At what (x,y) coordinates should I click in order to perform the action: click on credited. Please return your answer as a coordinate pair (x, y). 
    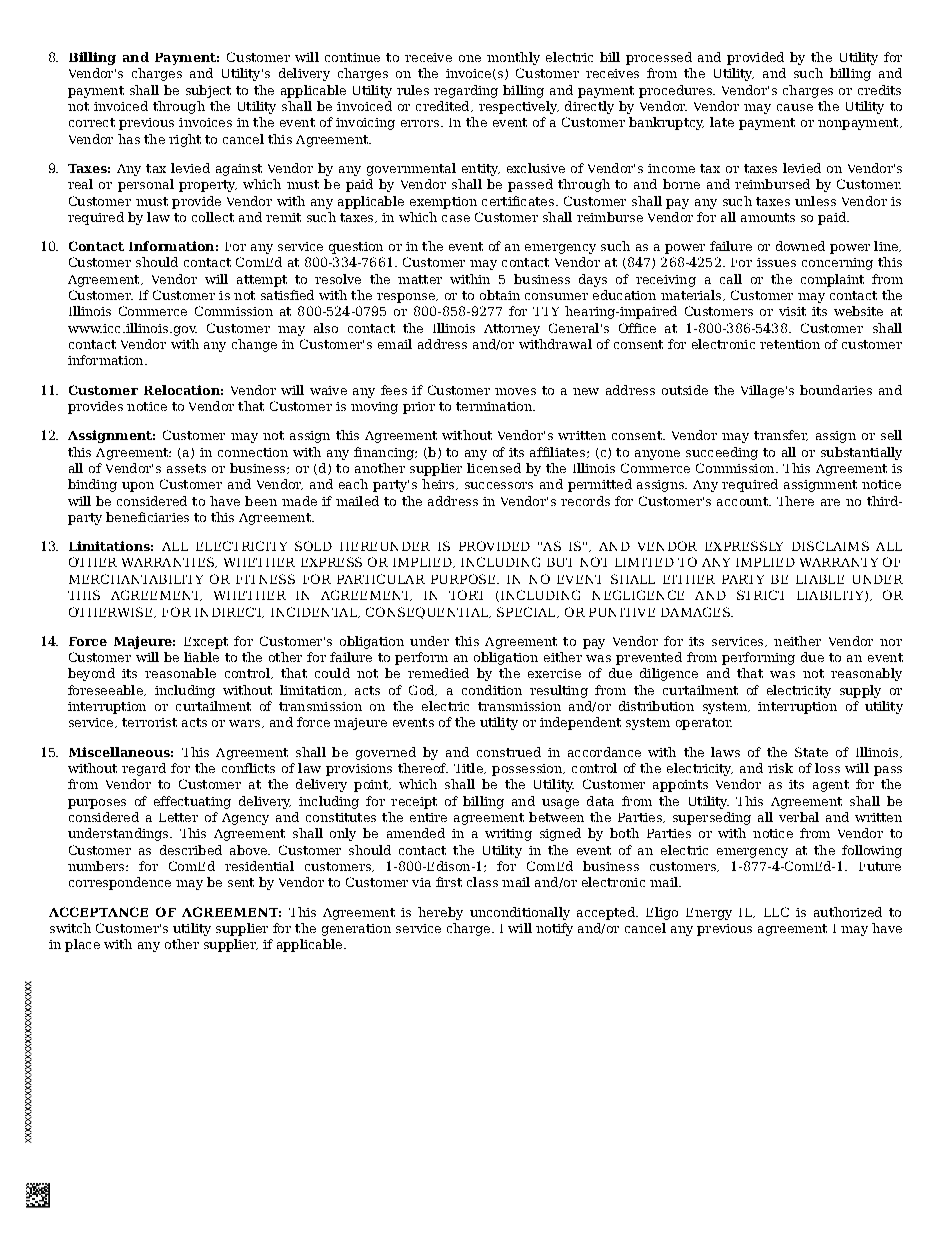
    Looking at the image, I should click on (444, 106).
